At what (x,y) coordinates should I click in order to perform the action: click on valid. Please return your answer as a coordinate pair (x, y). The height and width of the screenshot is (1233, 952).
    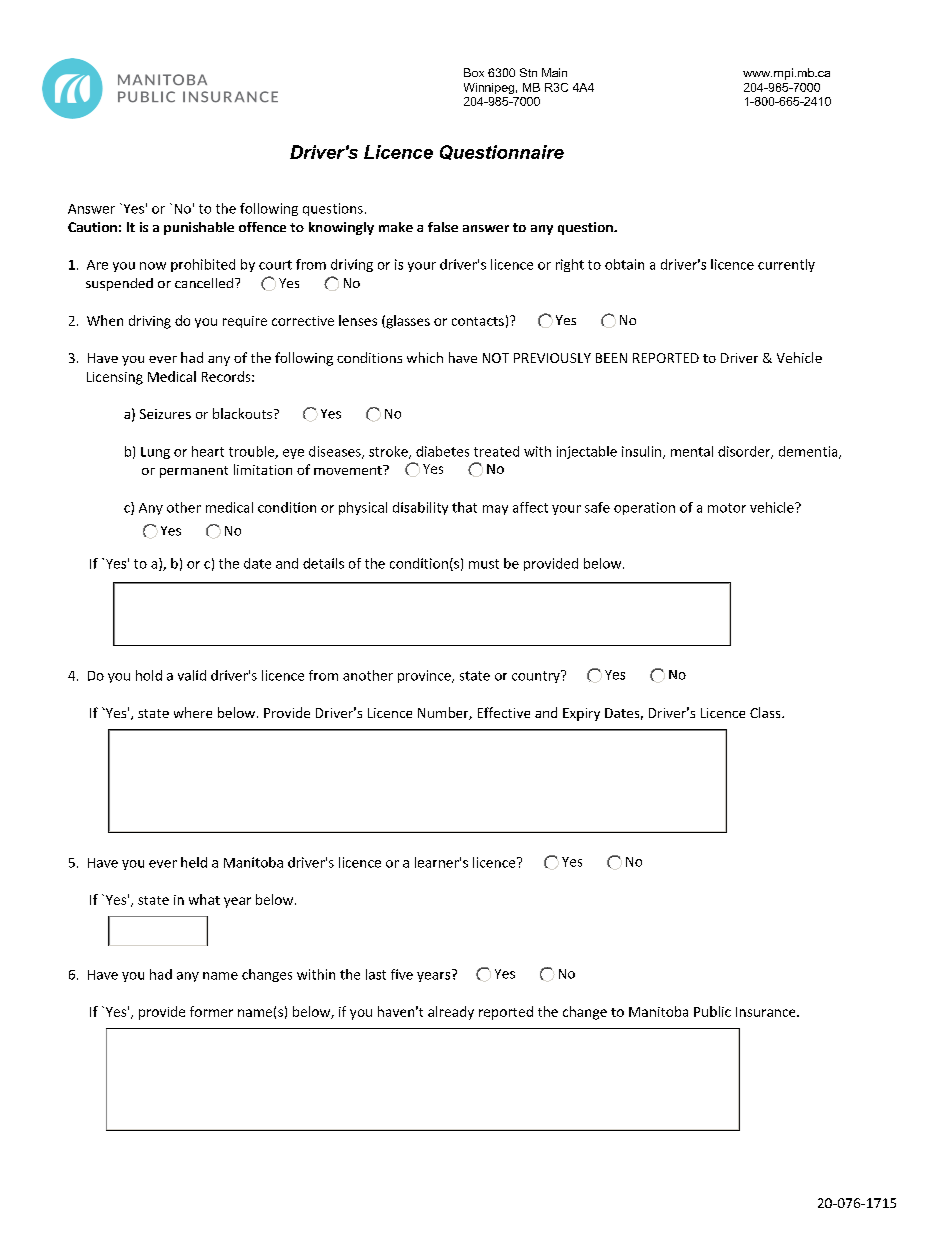
    Looking at the image, I should click on (192, 675).
